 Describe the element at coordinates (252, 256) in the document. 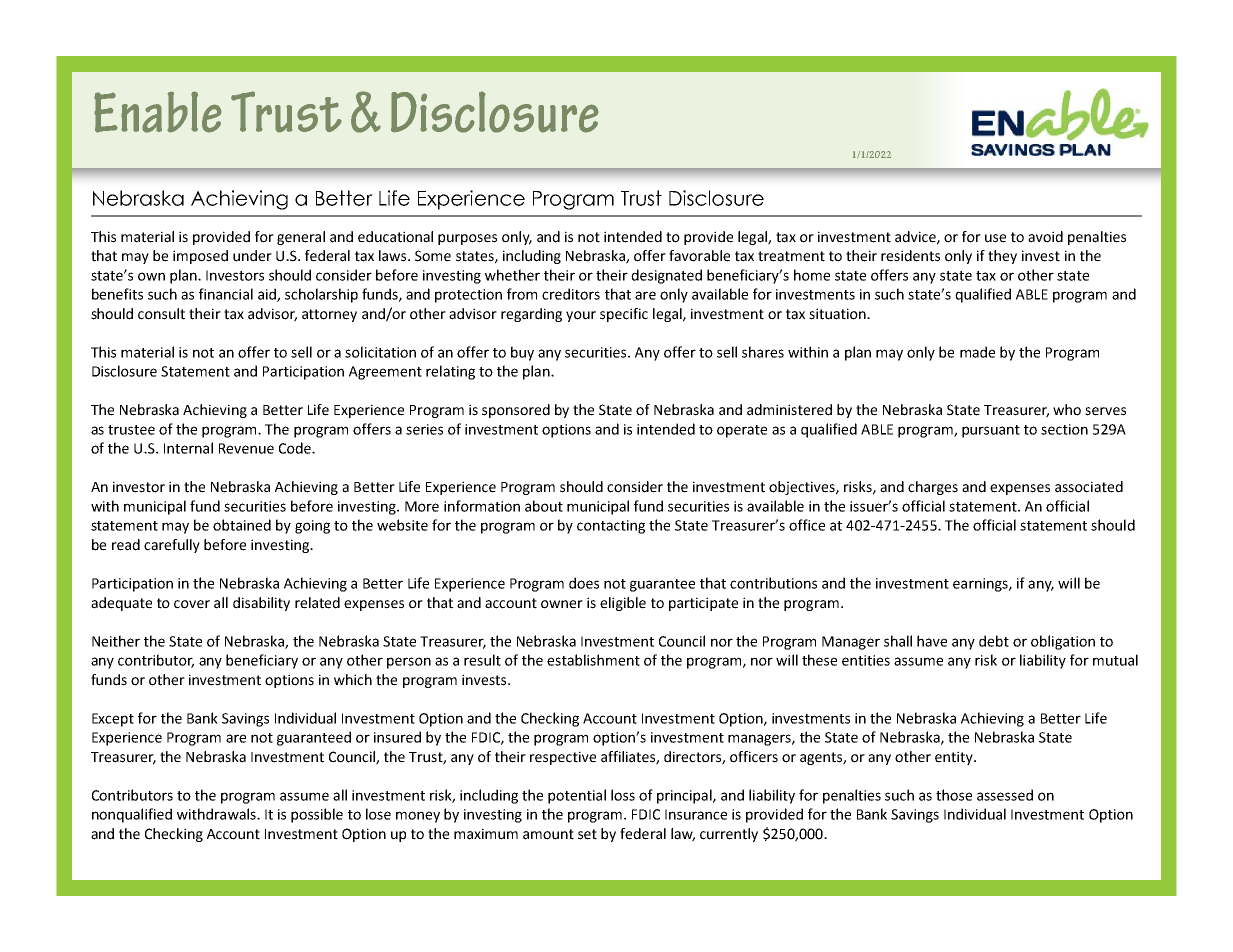

I see `under` at that location.
